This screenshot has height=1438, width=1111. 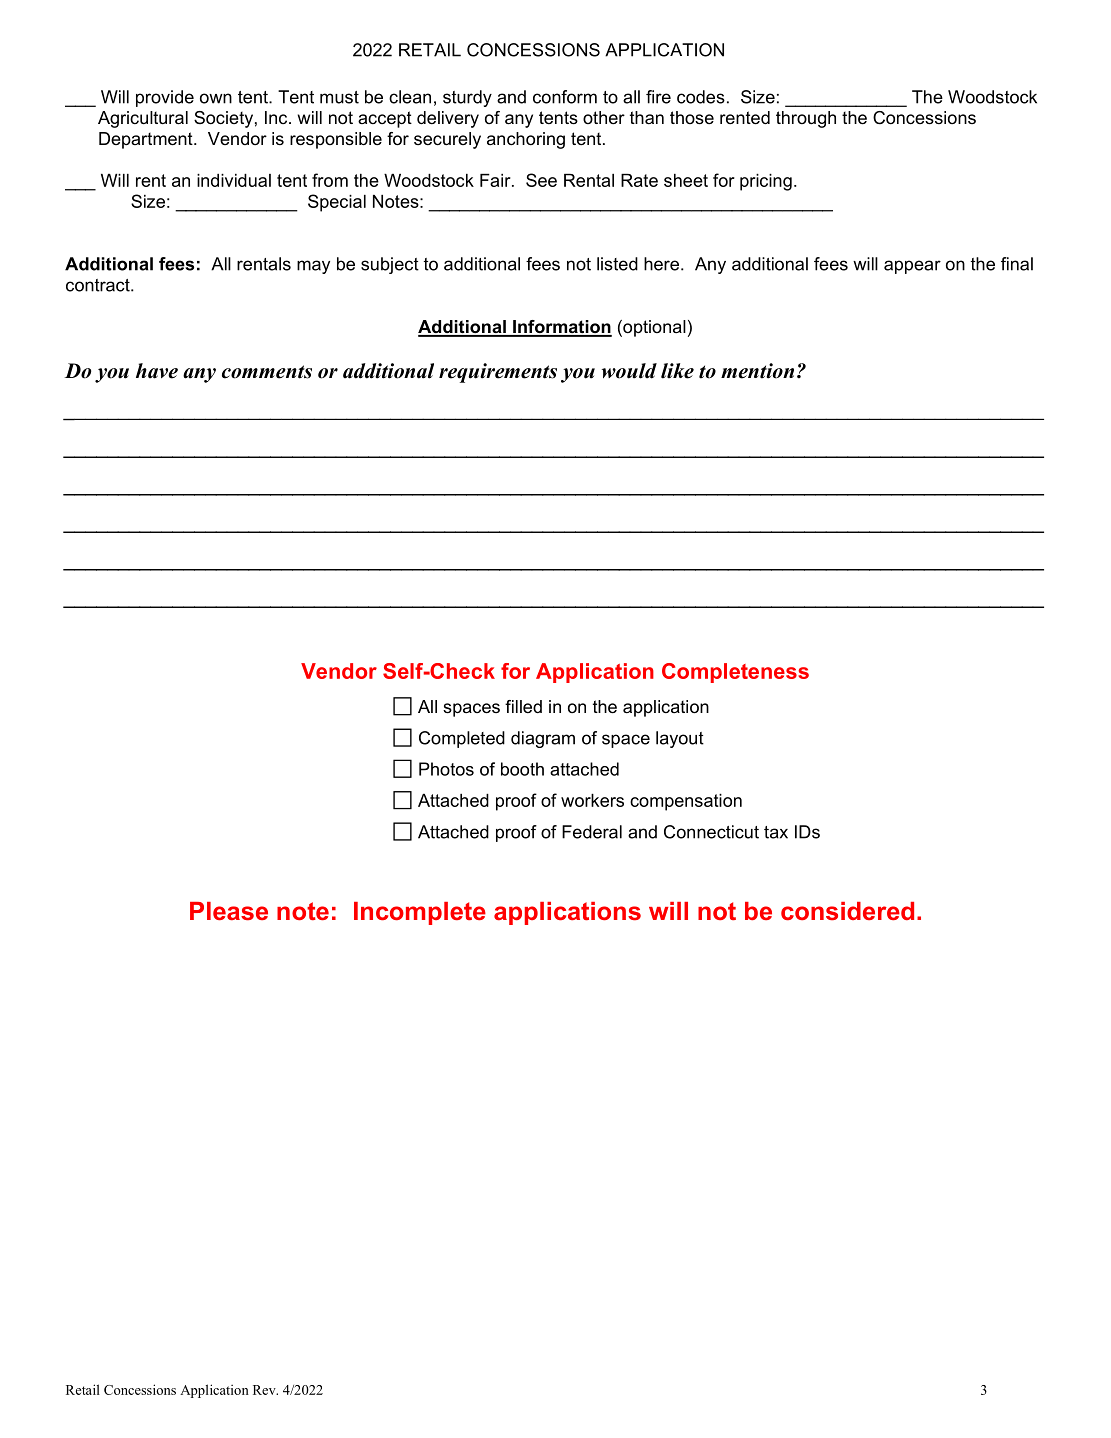 What do you see at coordinates (526, 140) in the screenshot?
I see `anchoring` at bounding box center [526, 140].
